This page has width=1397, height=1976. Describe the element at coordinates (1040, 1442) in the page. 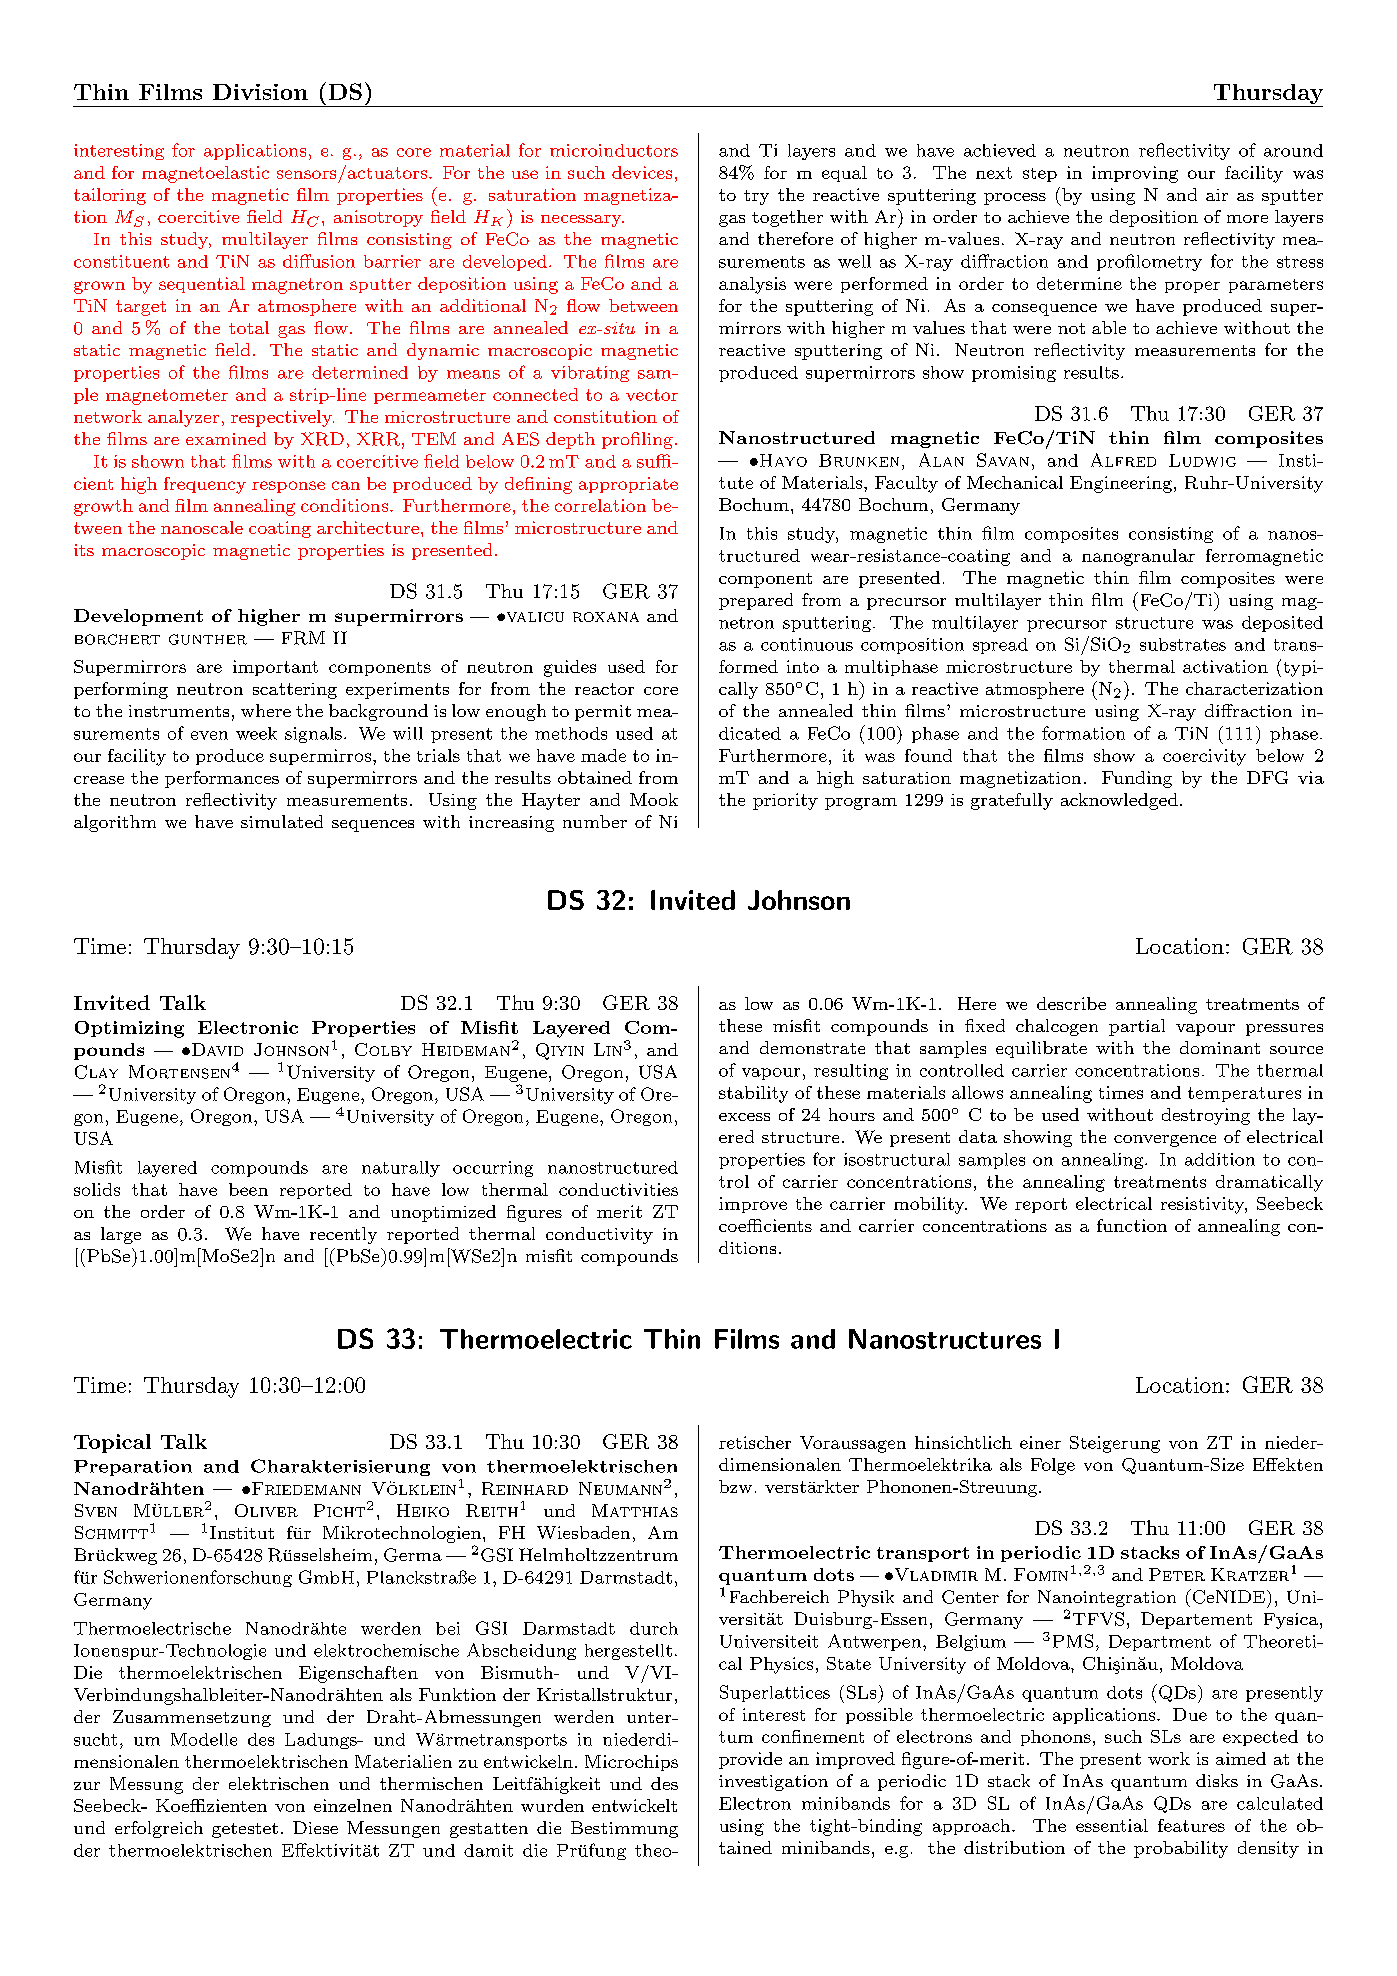

I see `einer` at that location.
